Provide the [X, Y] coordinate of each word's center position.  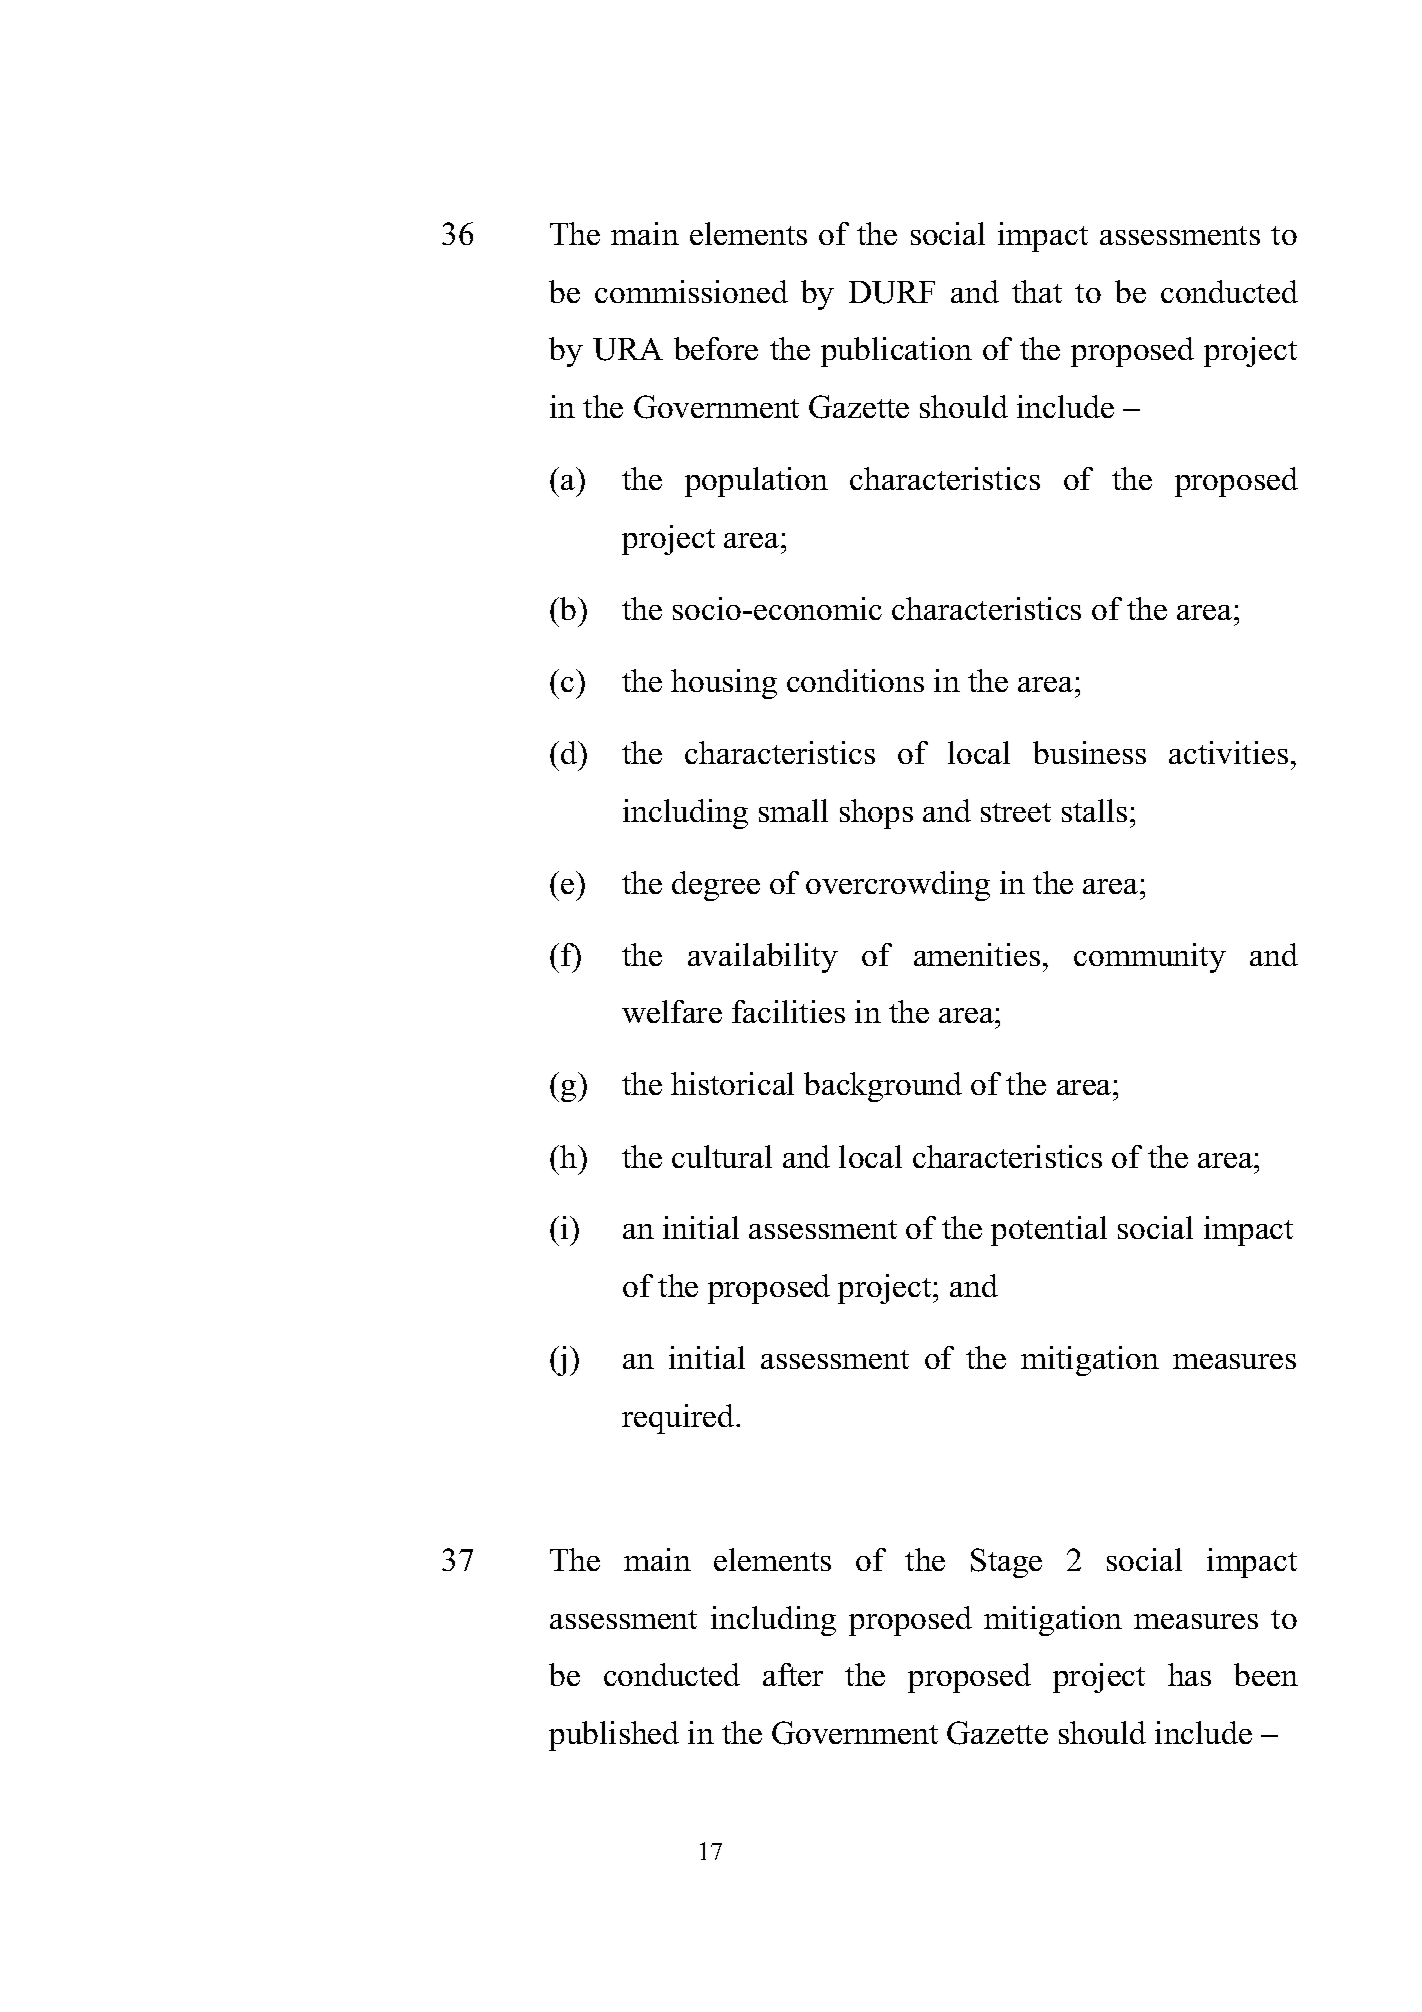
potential [1049, 1231]
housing [724, 684]
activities [1228, 752]
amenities [977, 954]
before [716, 348]
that [1037, 291]
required [679, 1419]
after [793, 1674]
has [1189, 1674]
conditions [855, 680]
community [1150, 958]
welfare [672, 1011]
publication [896, 352]
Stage [1006, 1563]
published [614, 1736]
